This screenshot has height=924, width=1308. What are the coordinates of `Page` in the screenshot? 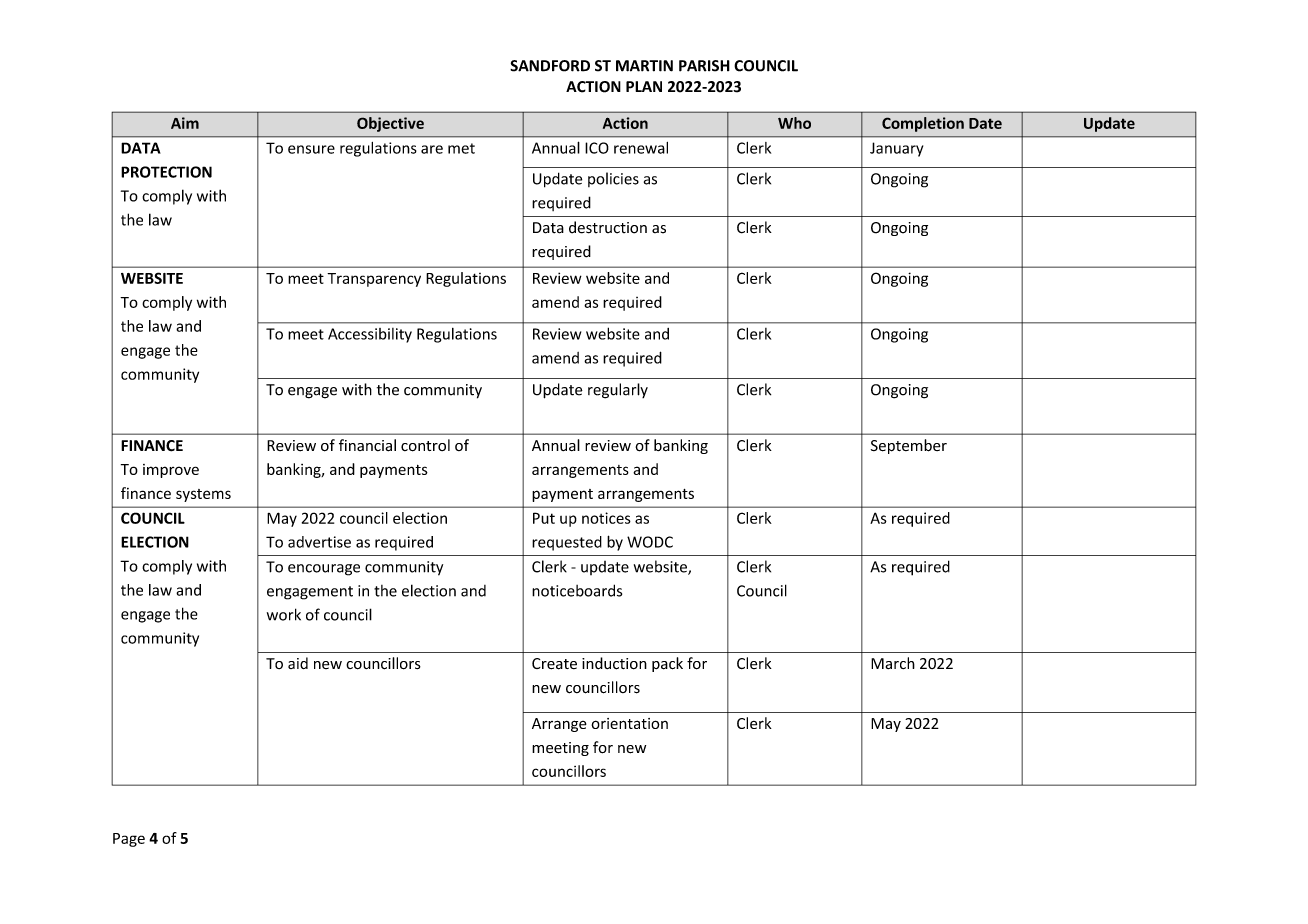 It's located at (129, 840).
